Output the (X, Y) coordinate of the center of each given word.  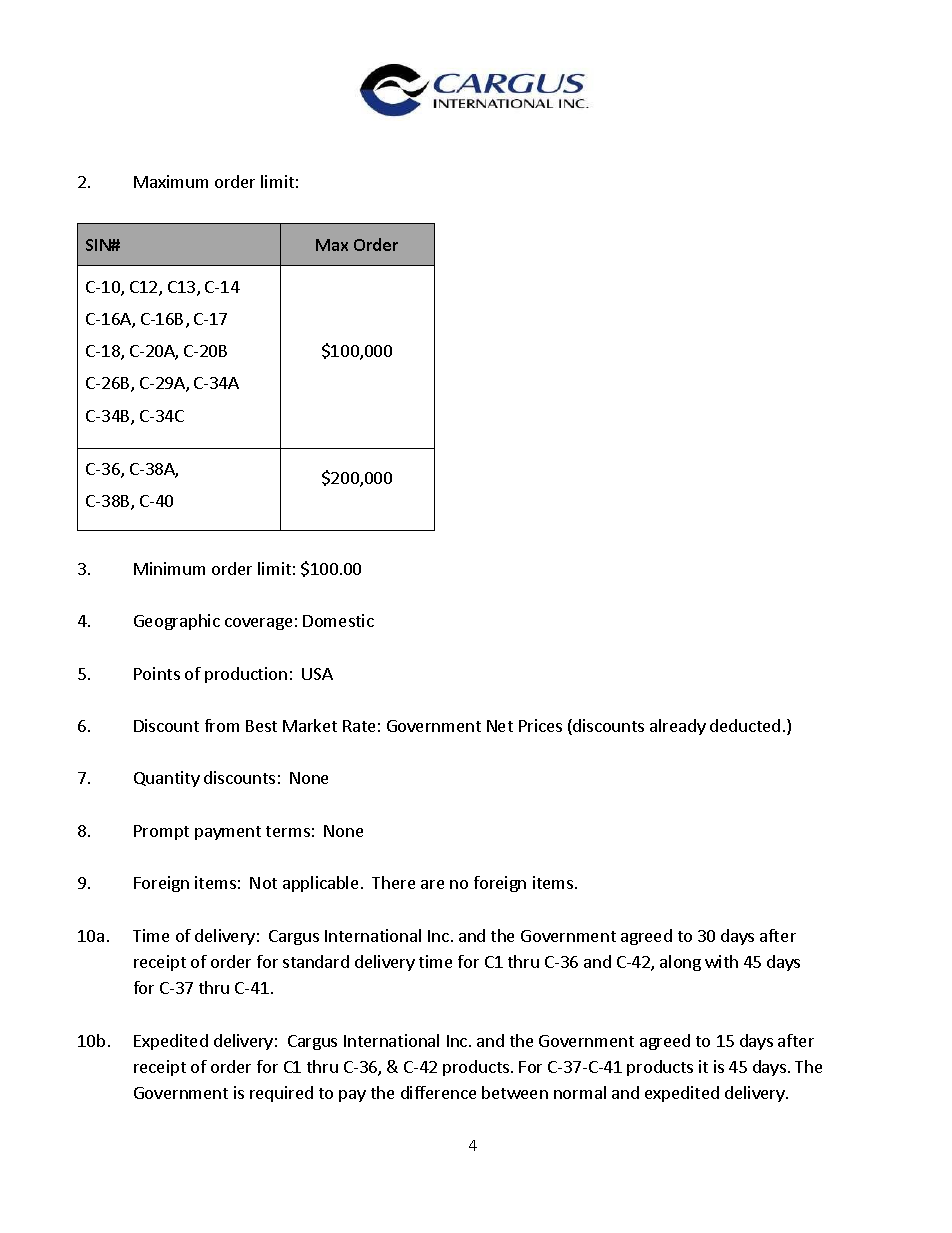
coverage (258, 624)
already (678, 727)
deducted (745, 725)
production (246, 675)
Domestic (338, 620)
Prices (540, 725)
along (680, 963)
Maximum (171, 181)
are (432, 884)
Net (500, 726)
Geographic (177, 622)
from (222, 725)
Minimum (169, 568)
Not (263, 883)
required (281, 1094)
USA (317, 674)
